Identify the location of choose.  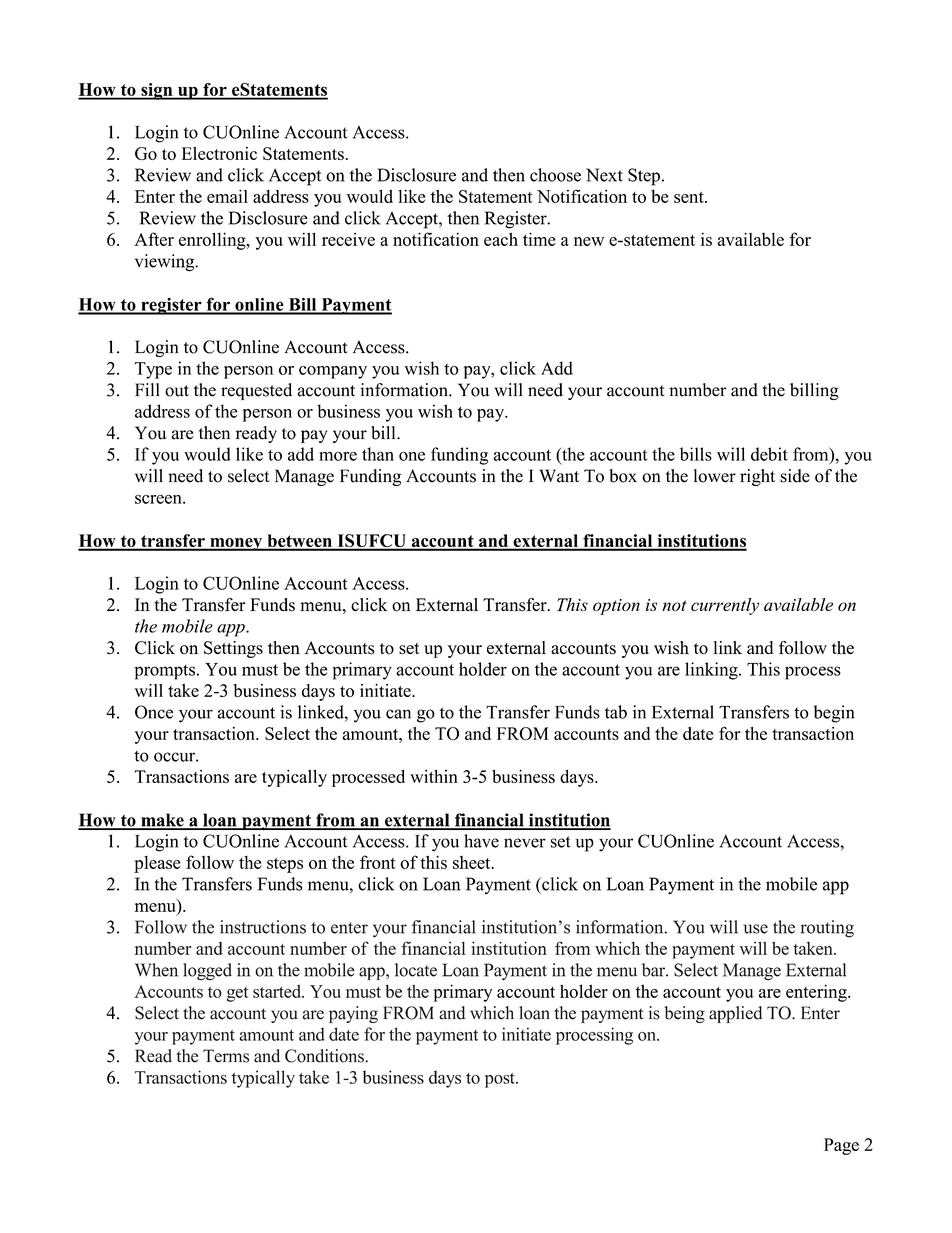
(555, 175).
